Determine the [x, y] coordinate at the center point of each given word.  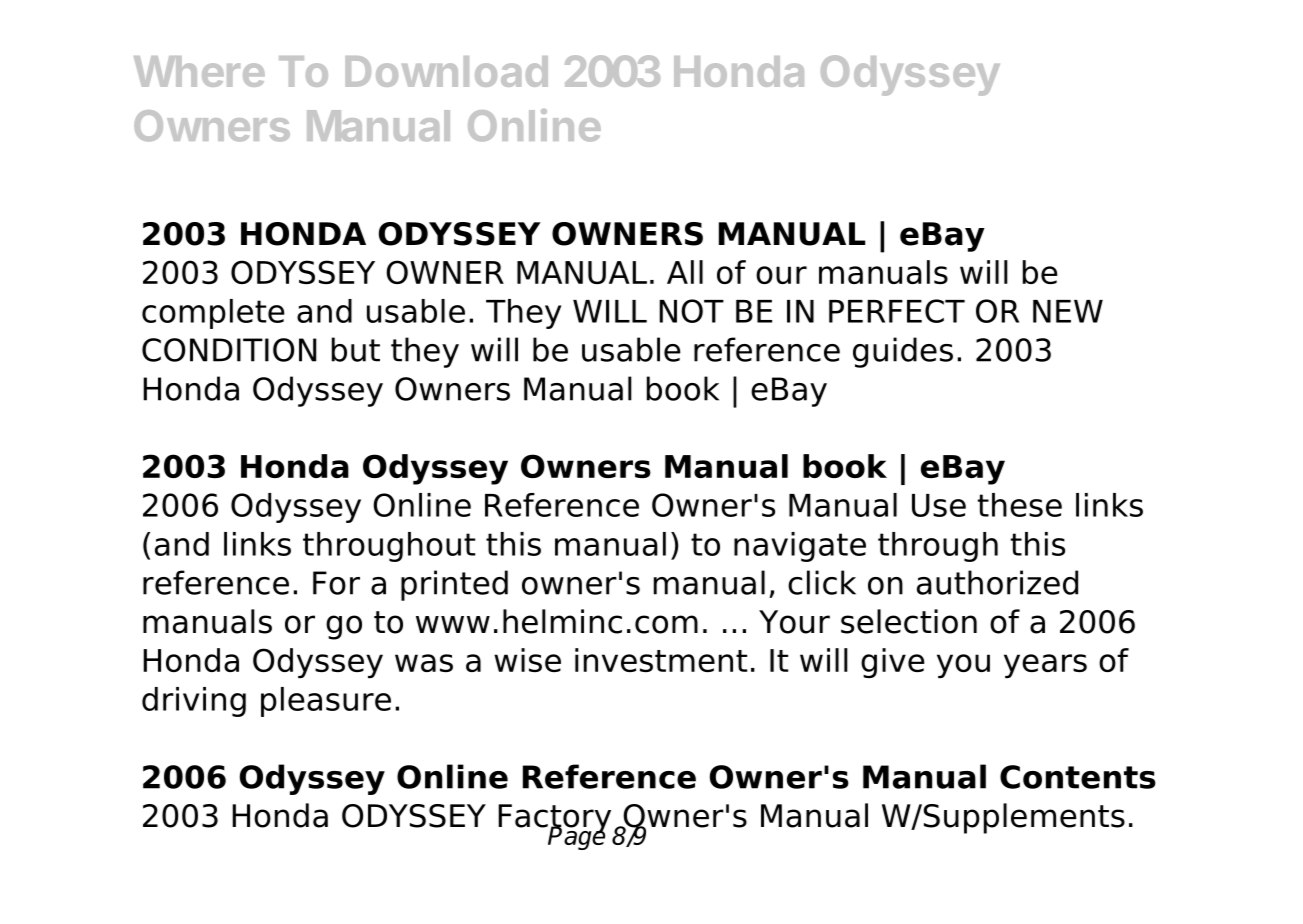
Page [576, 837]
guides [903, 352]
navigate [800, 547]
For [336, 583]
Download [446, 71]
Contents [1078, 777]
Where [199, 71]
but [356, 349]
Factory [554, 820]
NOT [691, 311]
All [685, 272]
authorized [997, 582]
